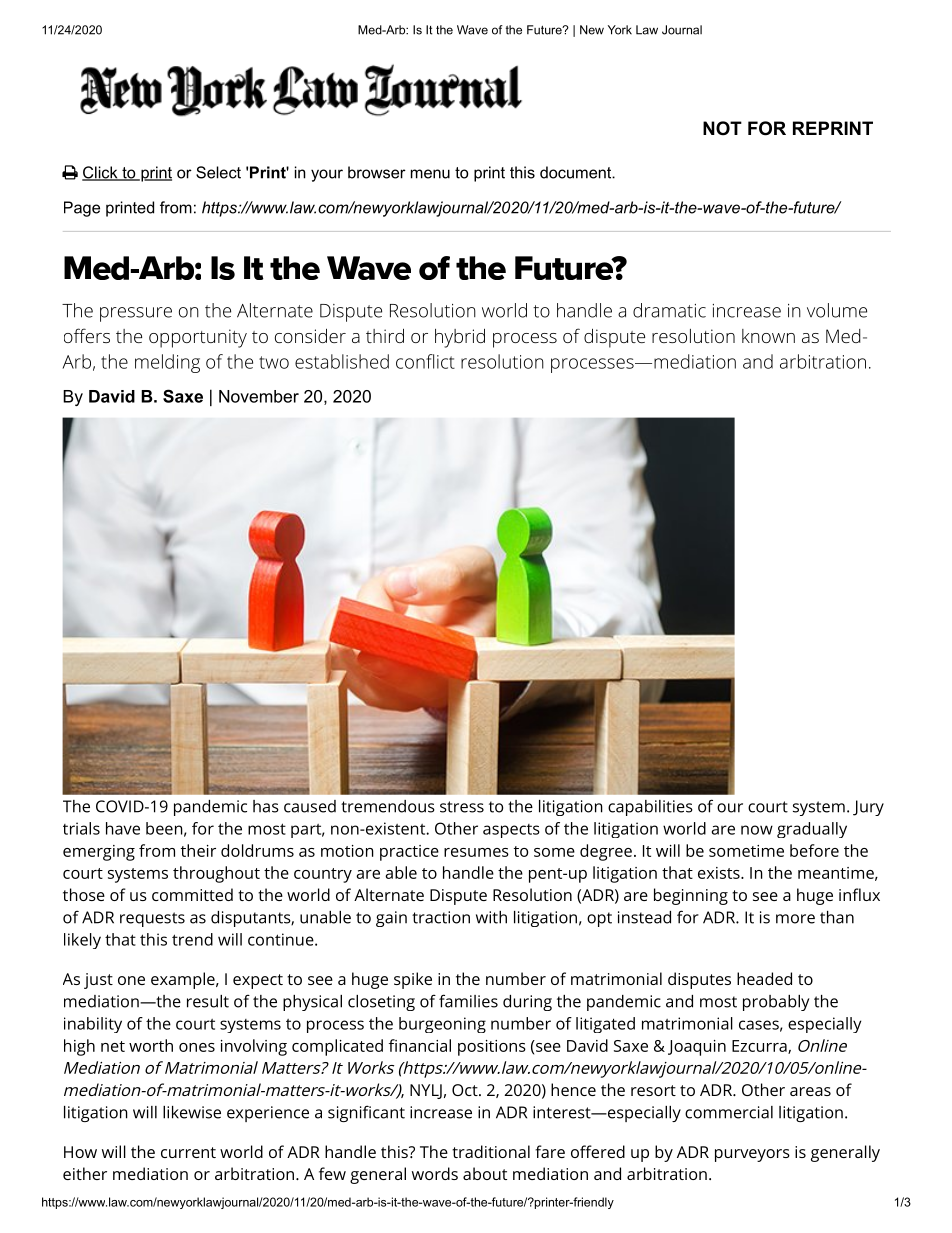 The width and height of the image is (952, 1233). Describe the element at coordinates (868, 808) in the image. I see `Jury` at that location.
